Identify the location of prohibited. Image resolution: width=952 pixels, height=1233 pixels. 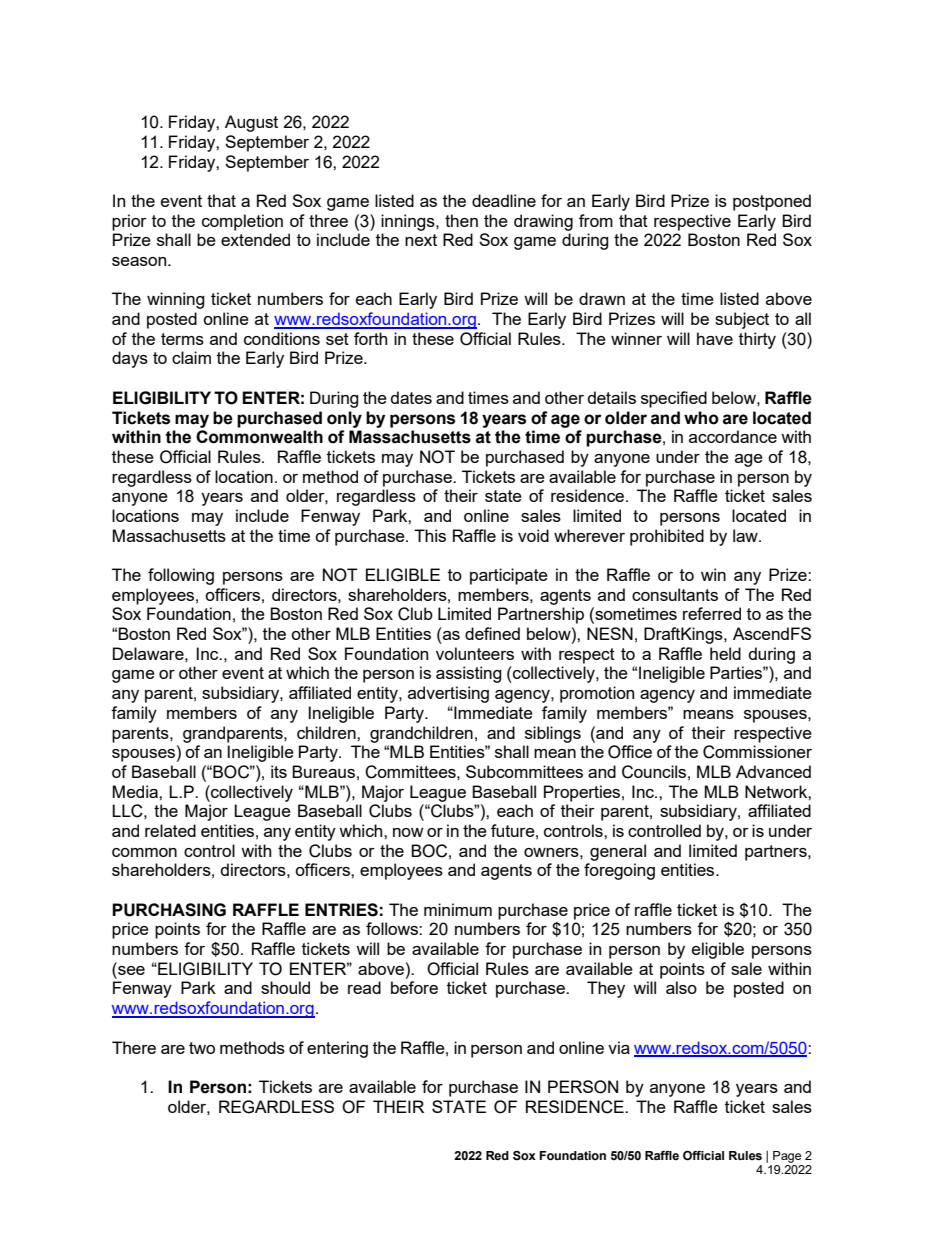
(667, 537).
